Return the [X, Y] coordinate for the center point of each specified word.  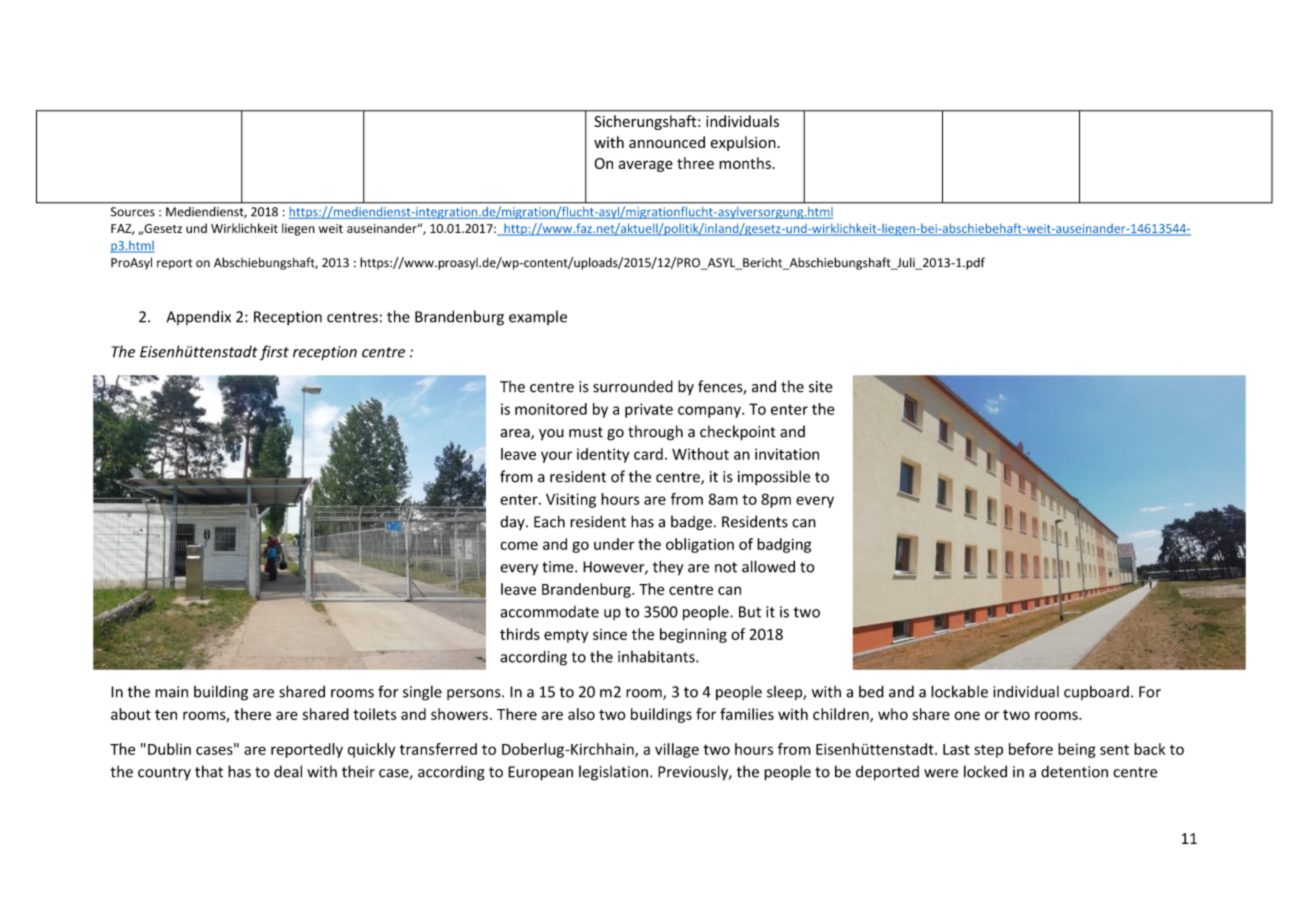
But [750, 612]
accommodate [549, 612]
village [677, 750]
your [556, 457]
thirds [520, 634]
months [745, 163]
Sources [133, 212]
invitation [787, 454]
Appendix [198, 317]
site [821, 387]
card [648, 454]
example [538, 317]
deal [288, 771]
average [646, 166]
